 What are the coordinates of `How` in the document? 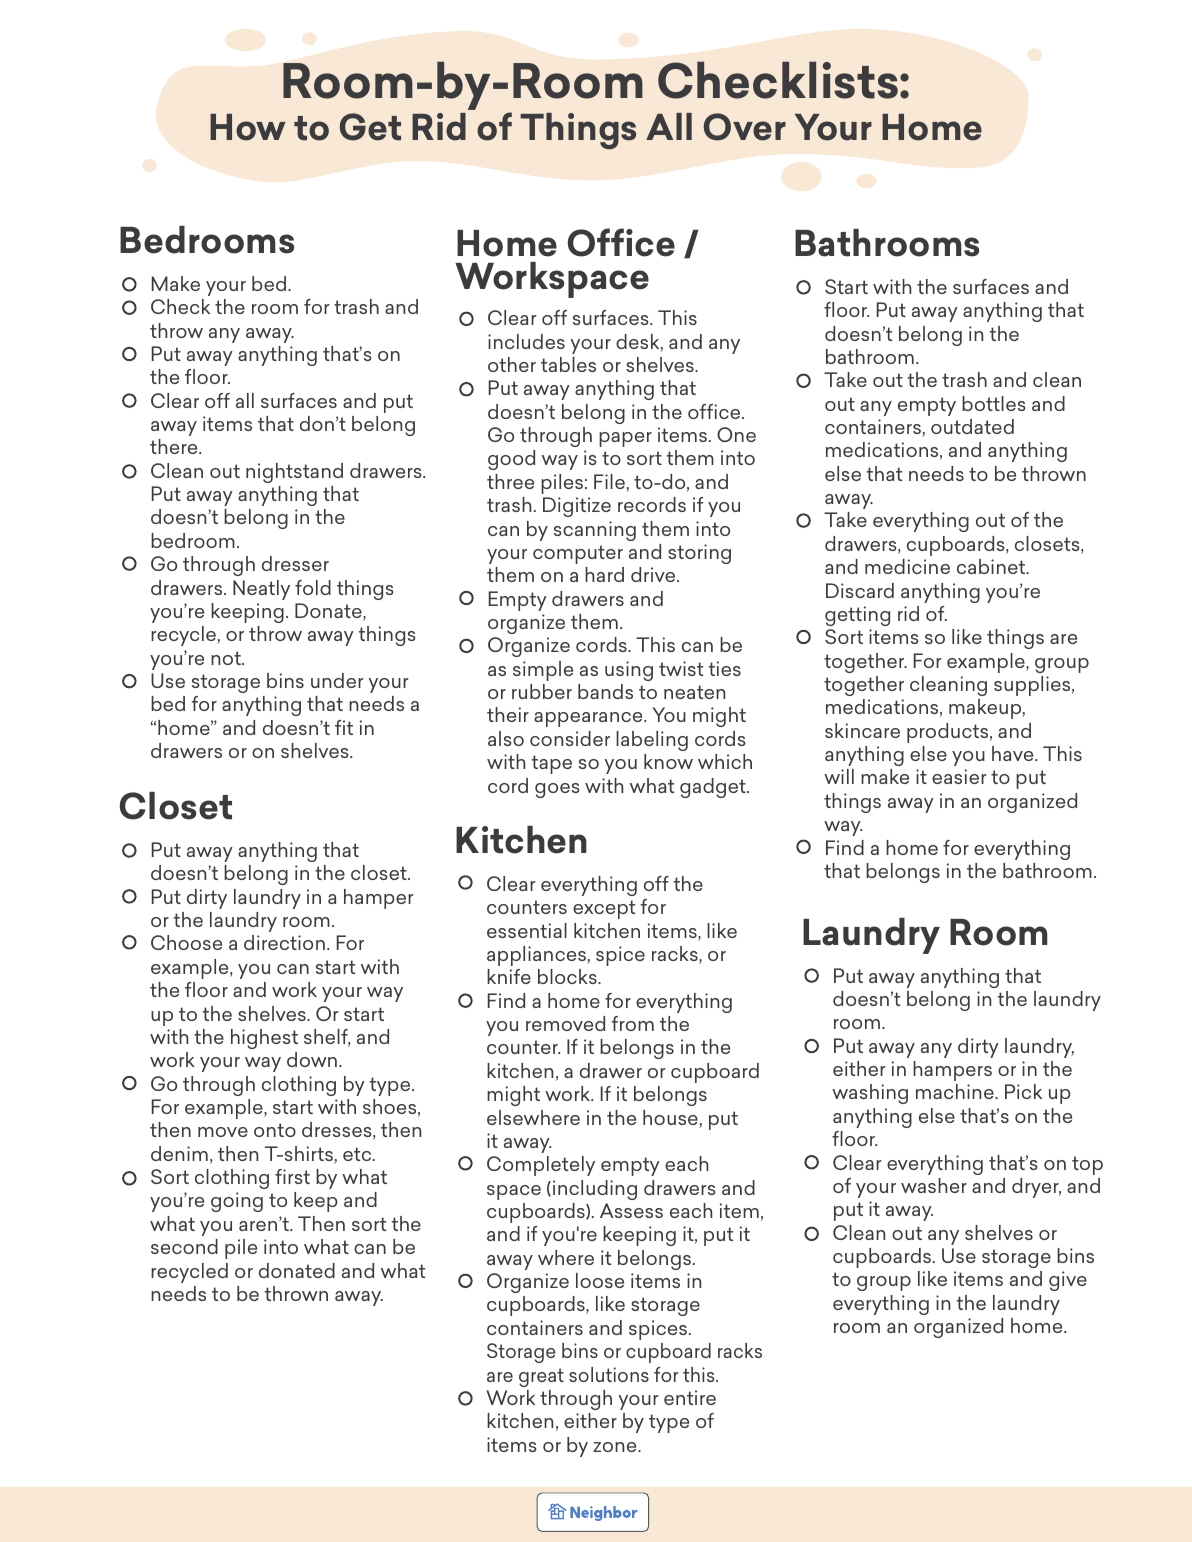 It's located at (247, 127).
